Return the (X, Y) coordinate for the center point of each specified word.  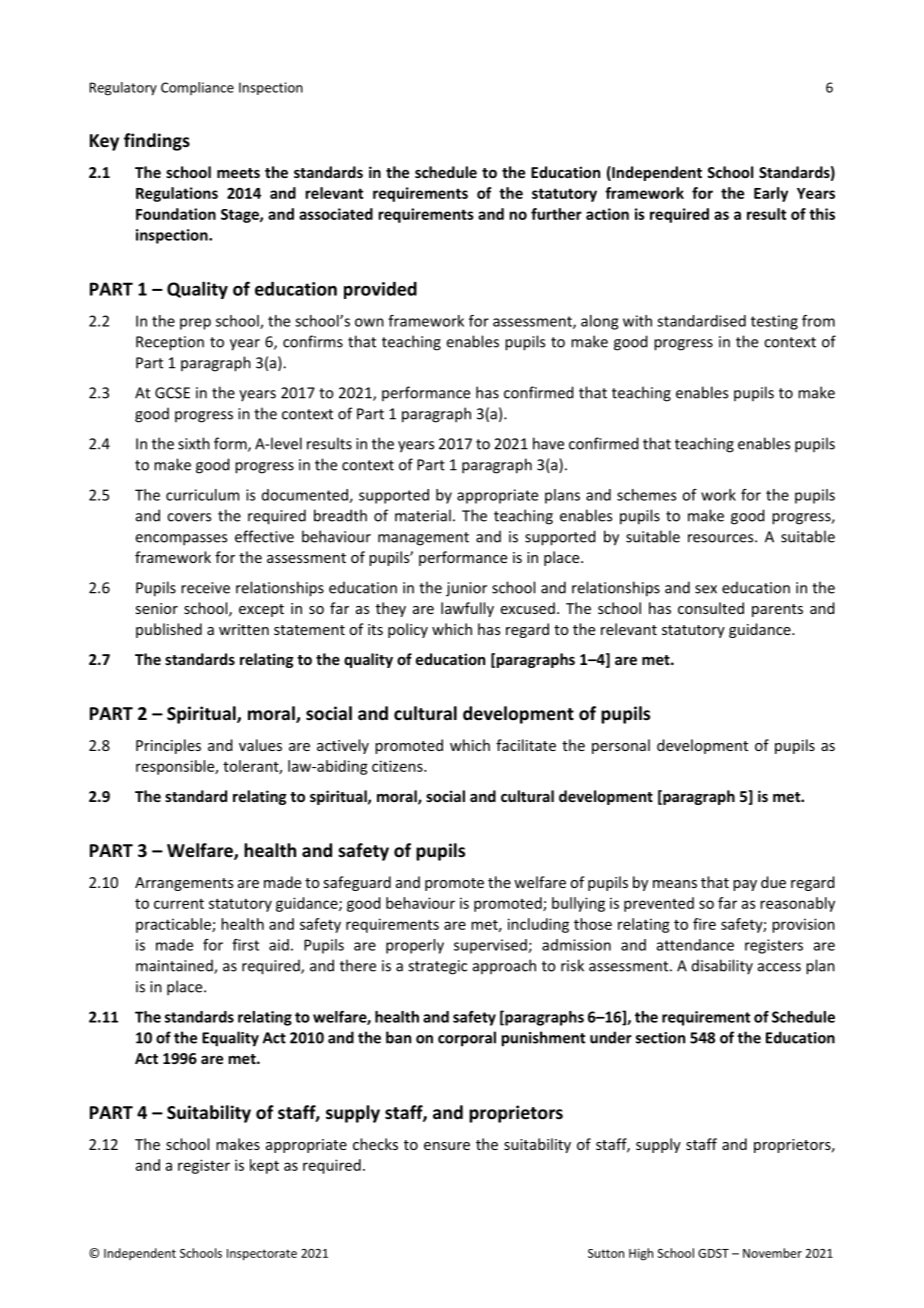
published (169, 630)
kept (264, 1166)
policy (408, 630)
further (556, 214)
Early (771, 194)
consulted (711, 608)
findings (157, 142)
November (772, 1253)
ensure (447, 1146)
